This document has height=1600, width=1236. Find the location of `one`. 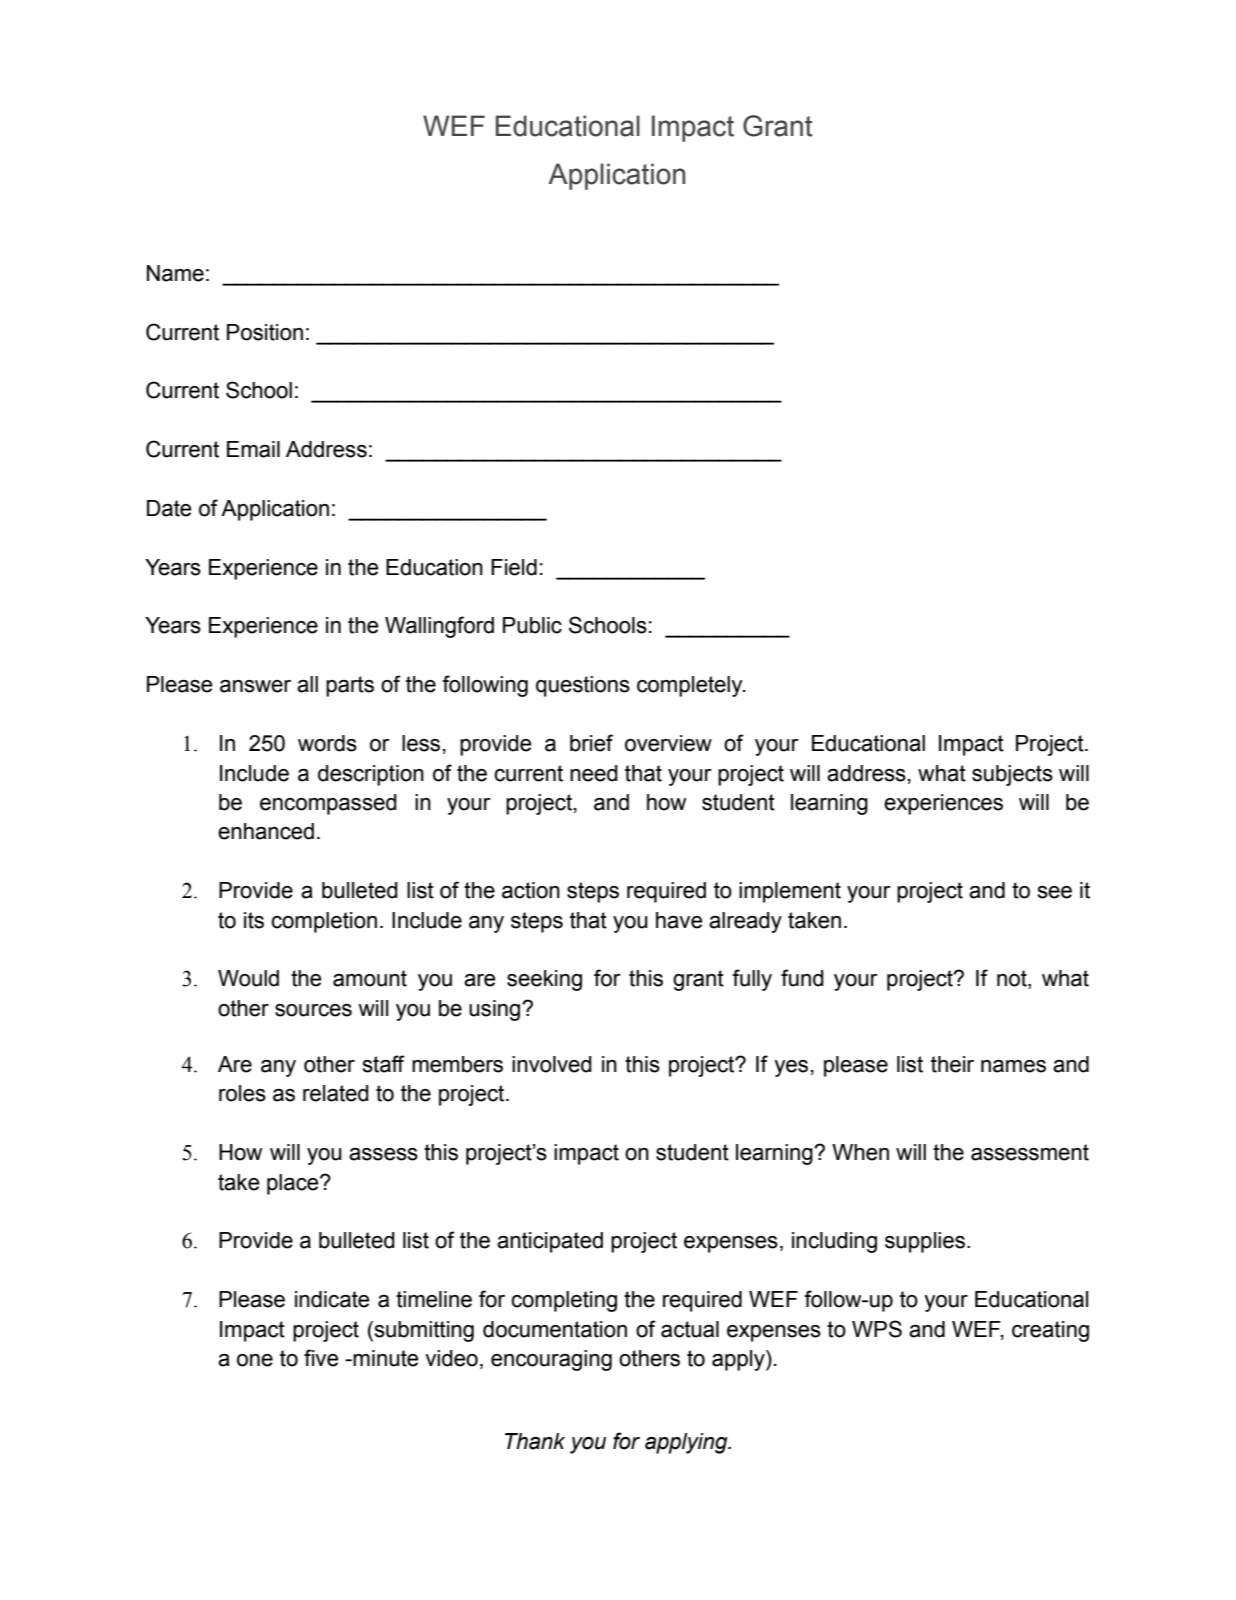

one is located at coordinates (255, 1360).
